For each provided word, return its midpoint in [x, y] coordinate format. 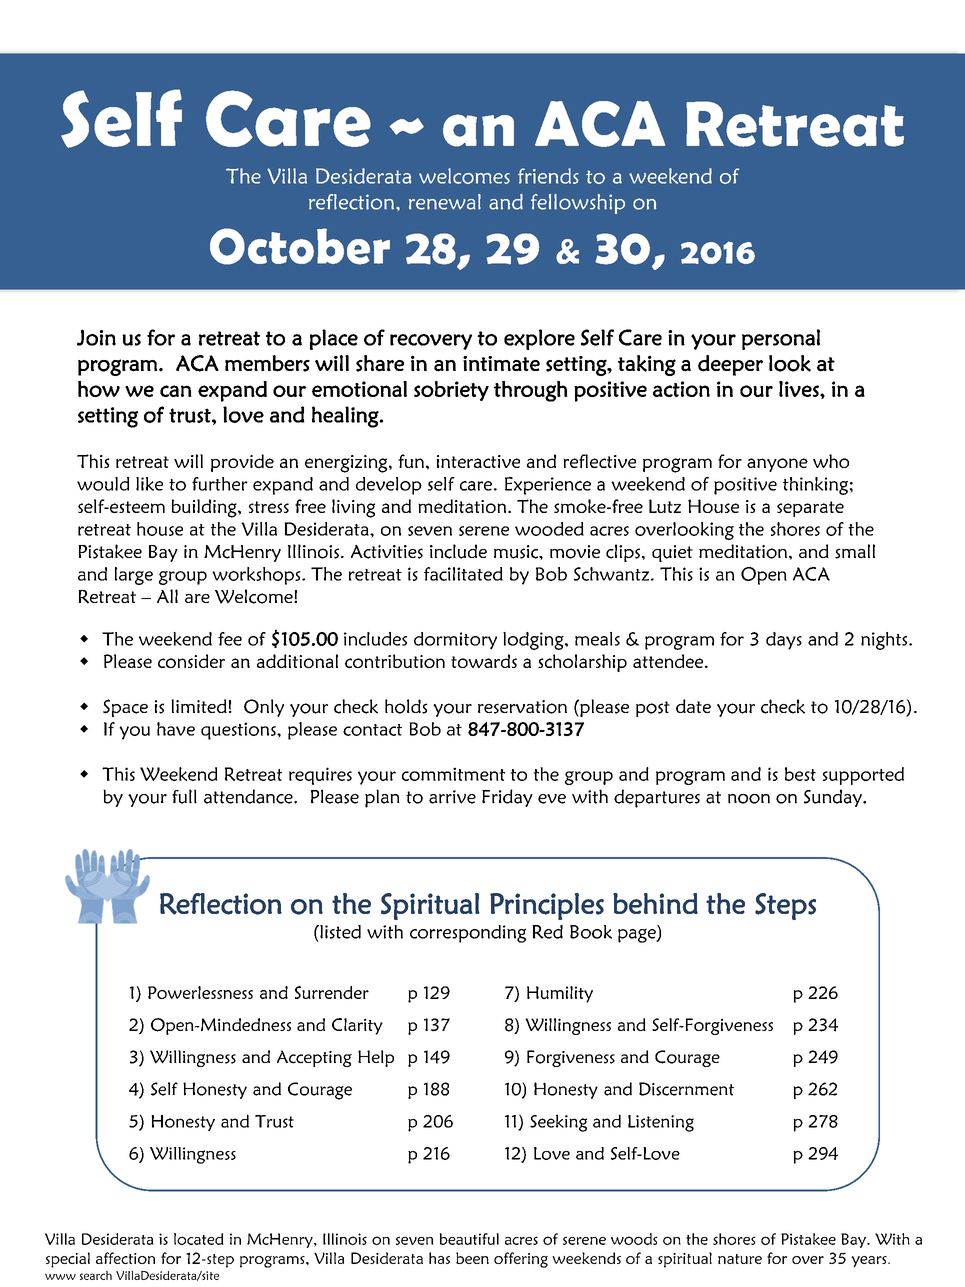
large [134, 576]
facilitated [463, 574]
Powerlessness [200, 992]
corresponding [468, 934]
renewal [445, 202]
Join [96, 337]
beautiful [469, 1239]
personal [781, 339]
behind [655, 903]
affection [125, 1258]
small [855, 551]
